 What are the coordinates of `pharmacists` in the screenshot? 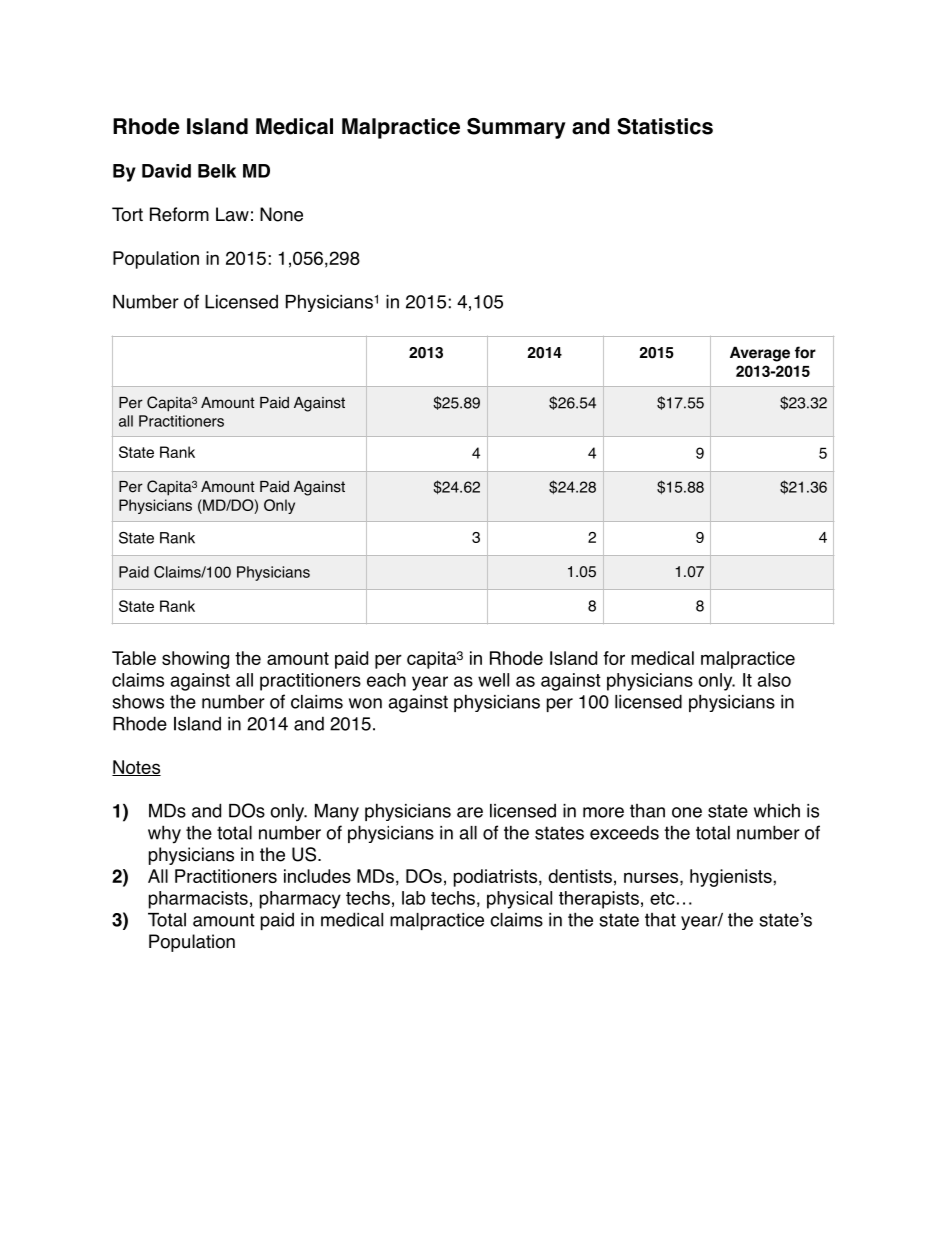 It's located at (198, 900).
